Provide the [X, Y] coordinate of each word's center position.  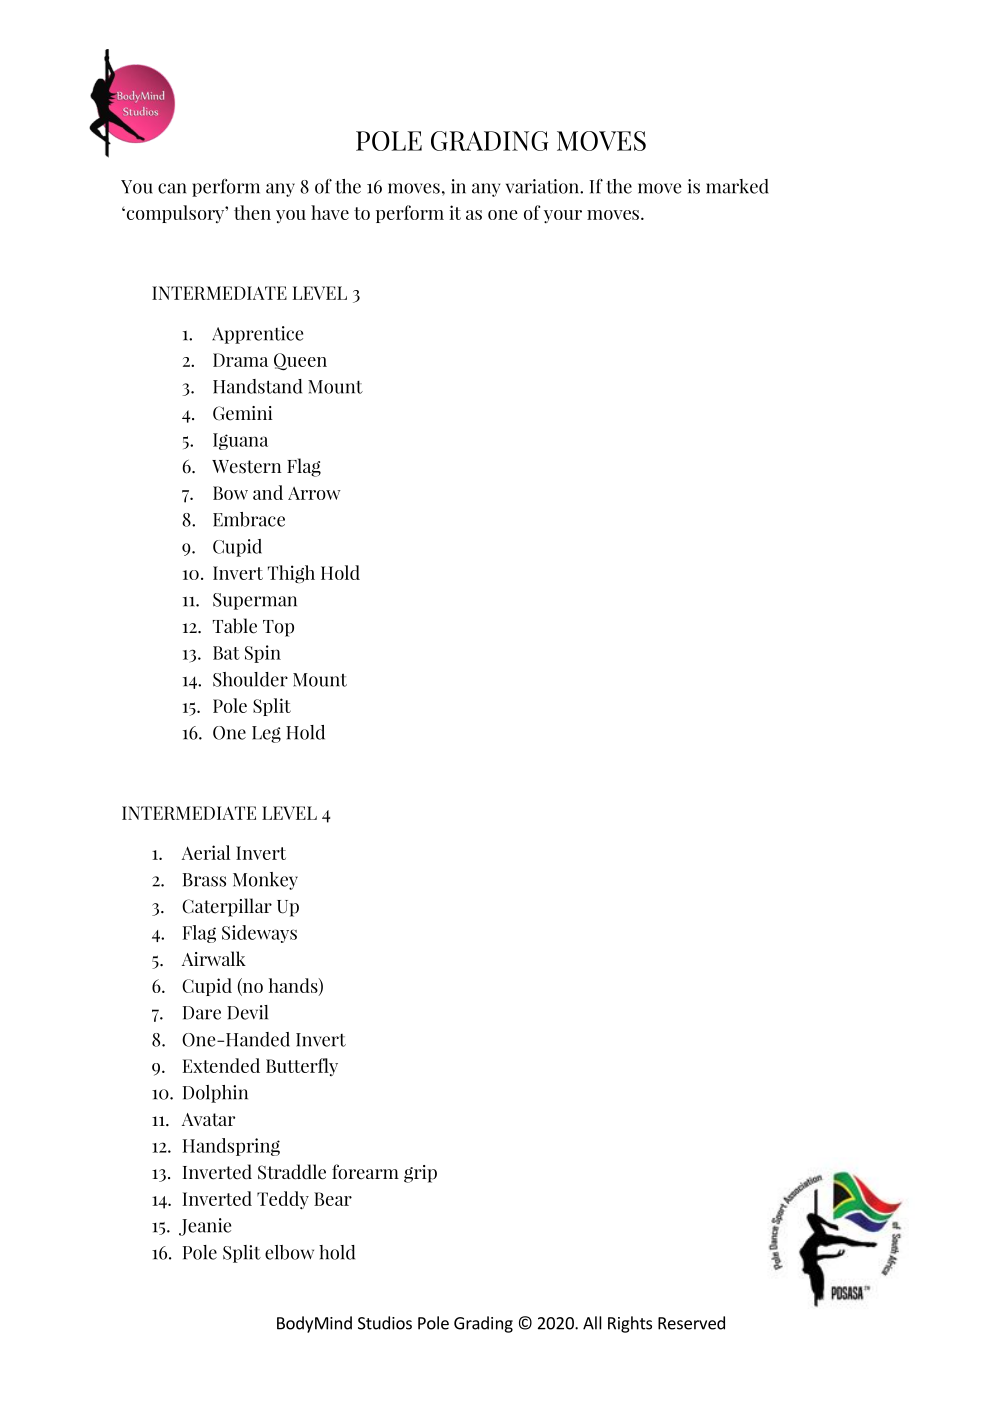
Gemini [243, 413]
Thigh [291, 574]
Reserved [691, 1323]
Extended [221, 1065]
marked [737, 186]
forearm [365, 1172]
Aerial [206, 852]
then [252, 212]
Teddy [283, 1200]
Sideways [259, 934]
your [563, 216]
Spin [263, 654]
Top [278, 628]
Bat [226, 653]
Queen [300, 362]
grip [420, 1174]
